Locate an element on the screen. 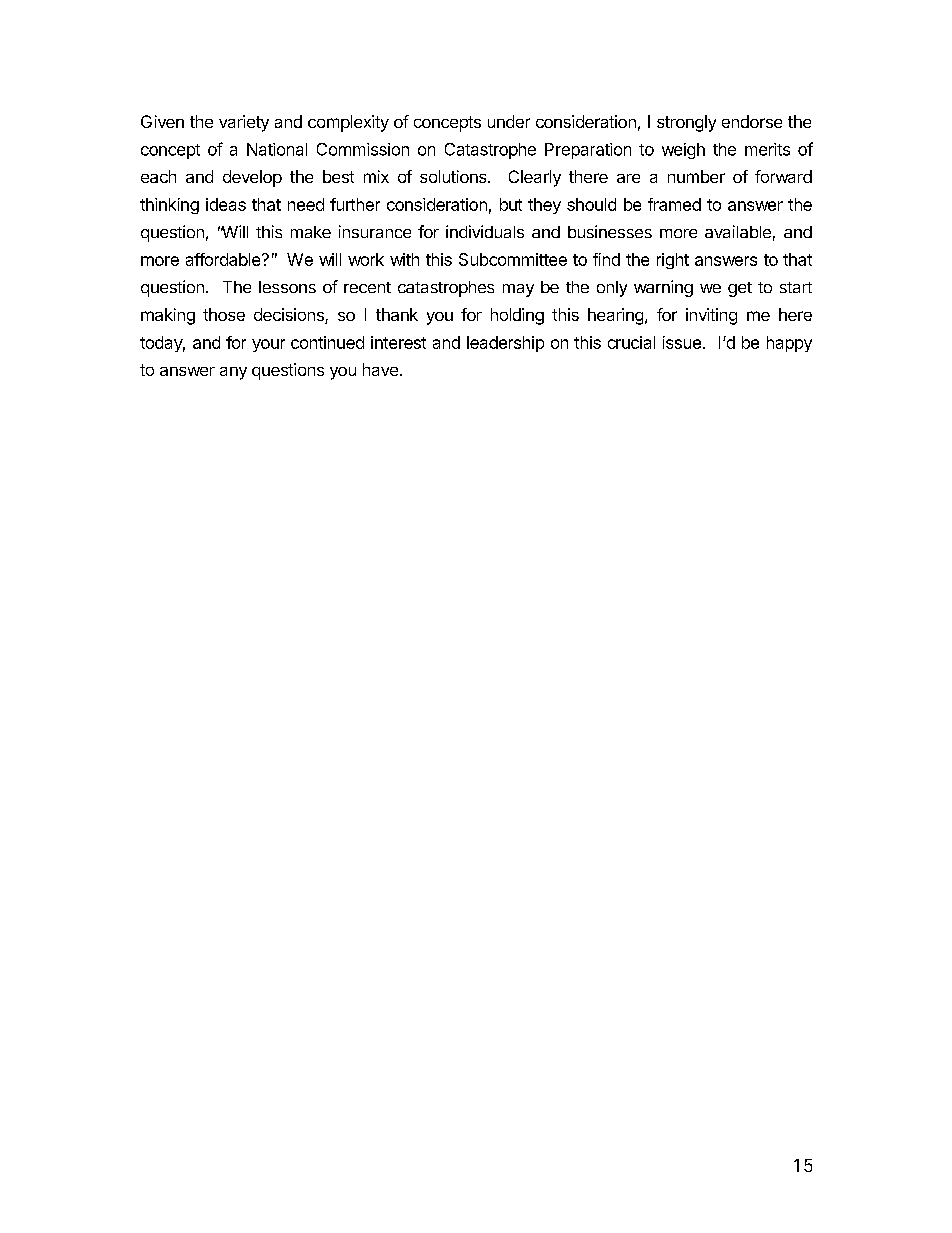  strongly is located at coordinates (686, 123).
